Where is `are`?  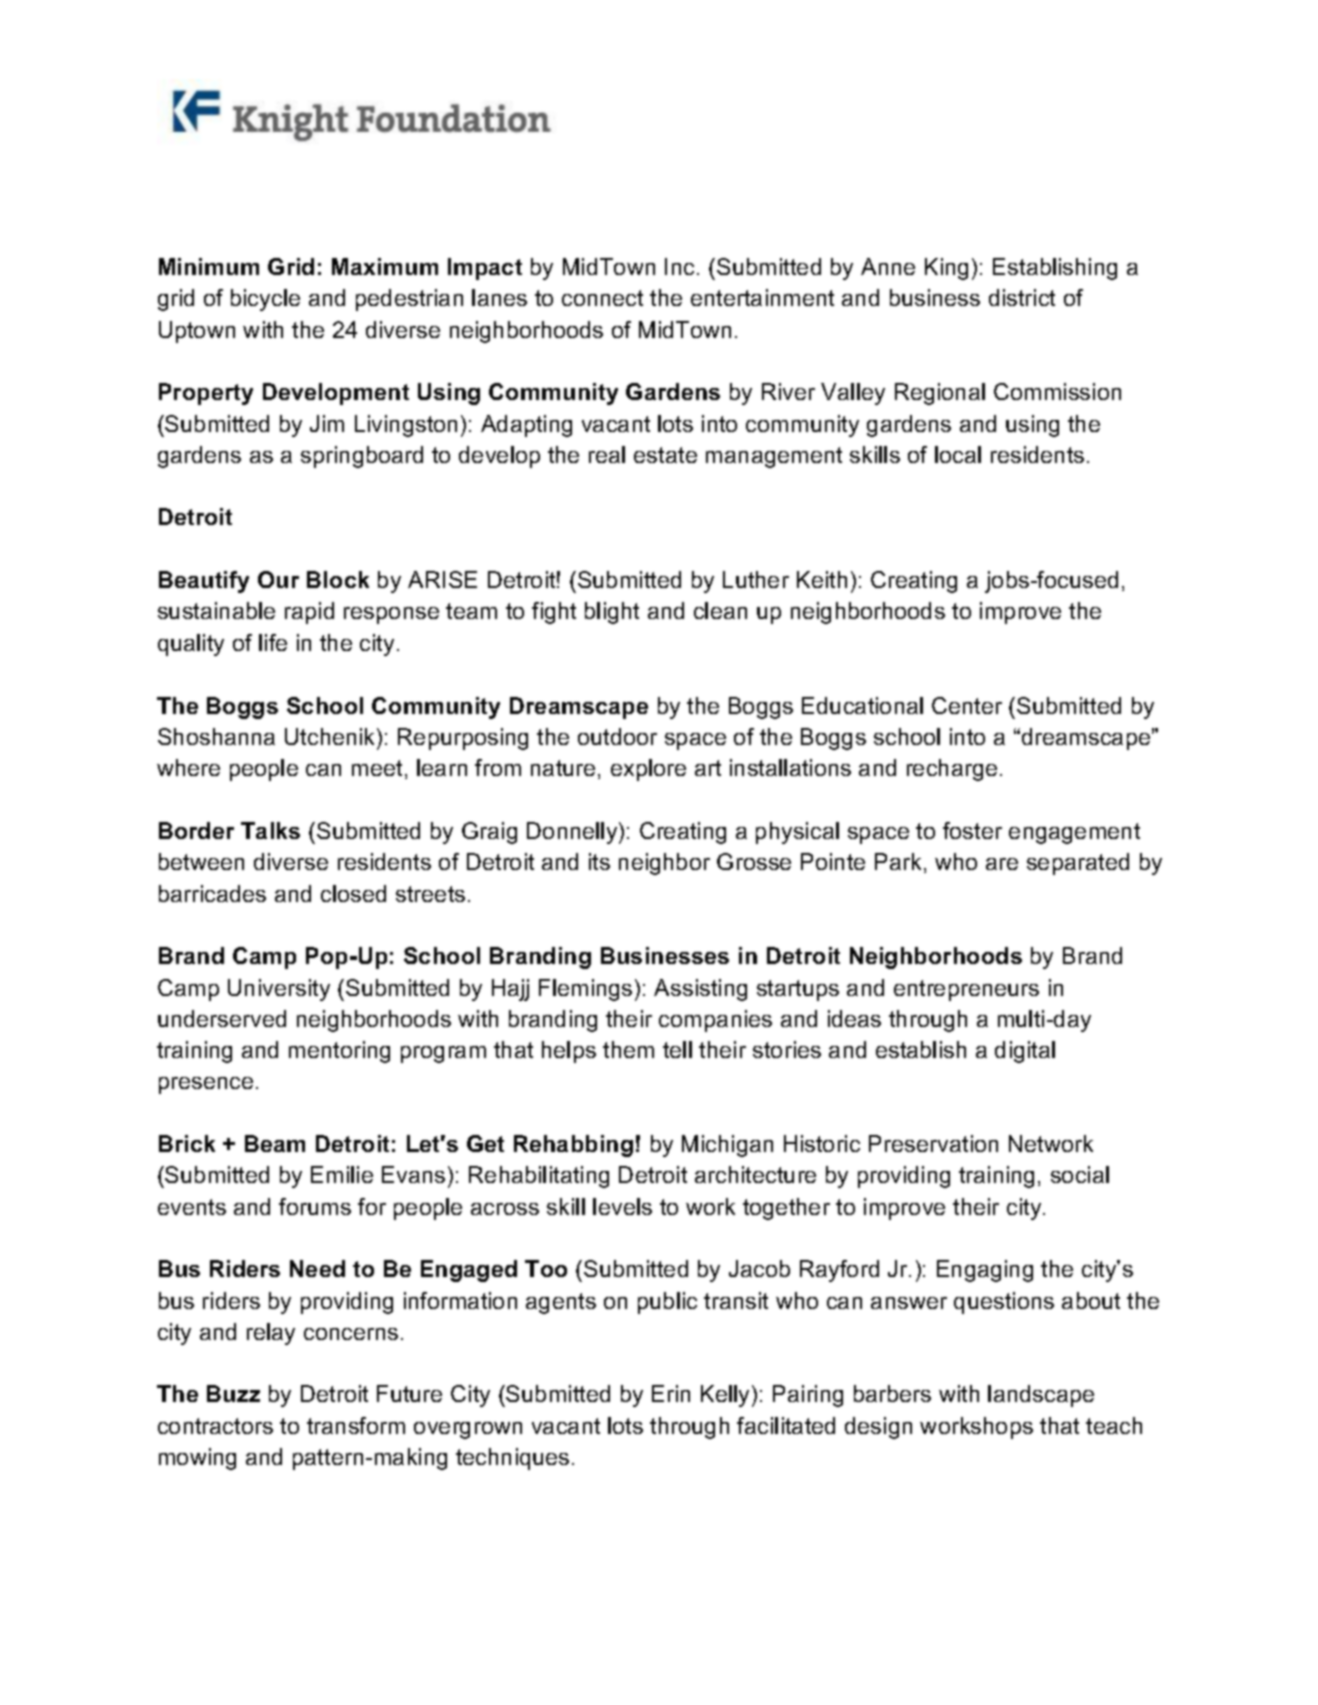 are is located at coordinates (1002, 864).
